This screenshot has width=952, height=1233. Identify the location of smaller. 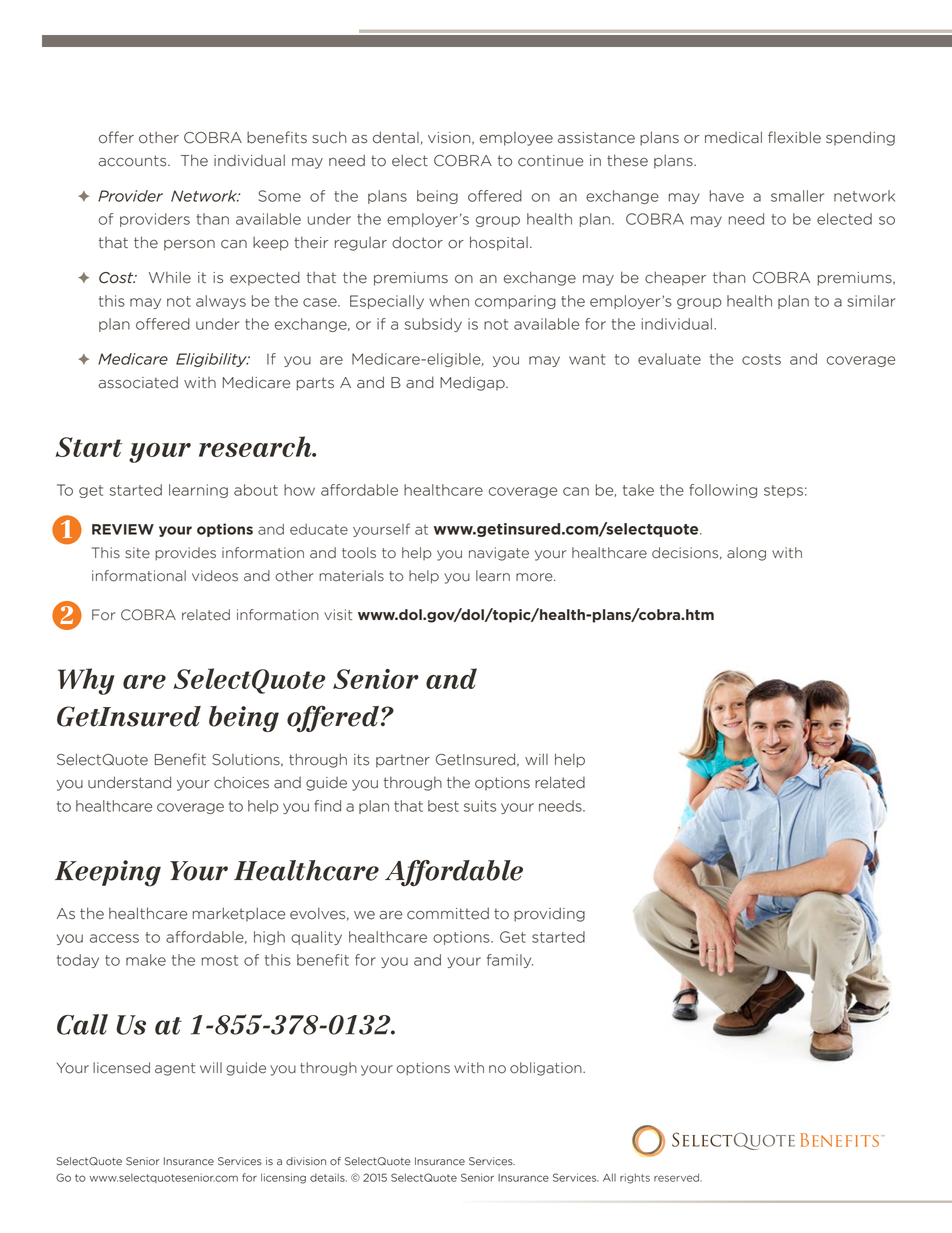
(797, 196).
